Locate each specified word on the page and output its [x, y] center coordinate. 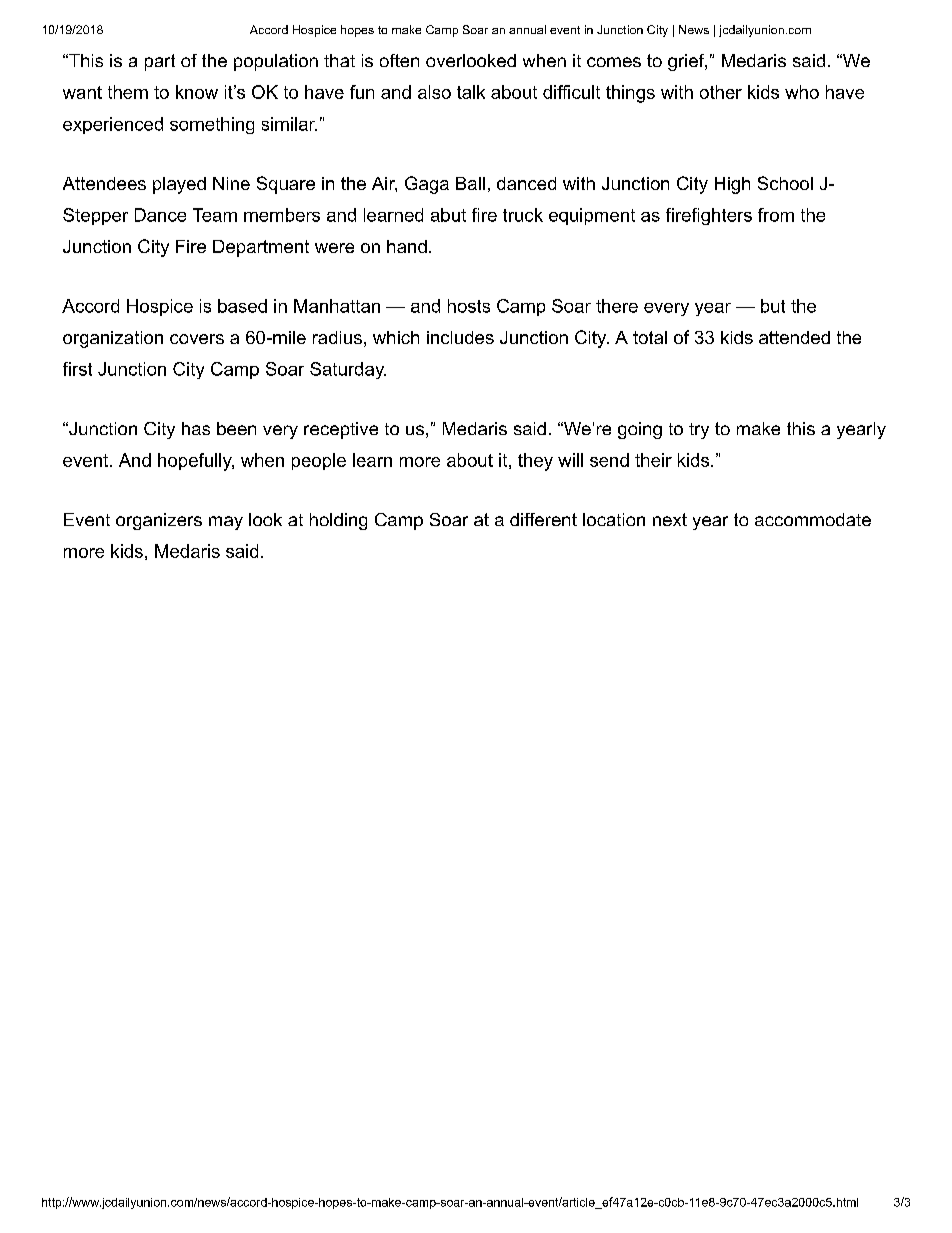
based [242, 306]
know [197, 92]
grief [687, 62]
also [434, 92]
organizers [159, 521]
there [617, 306]
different [543, 519]
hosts [469, 306]
